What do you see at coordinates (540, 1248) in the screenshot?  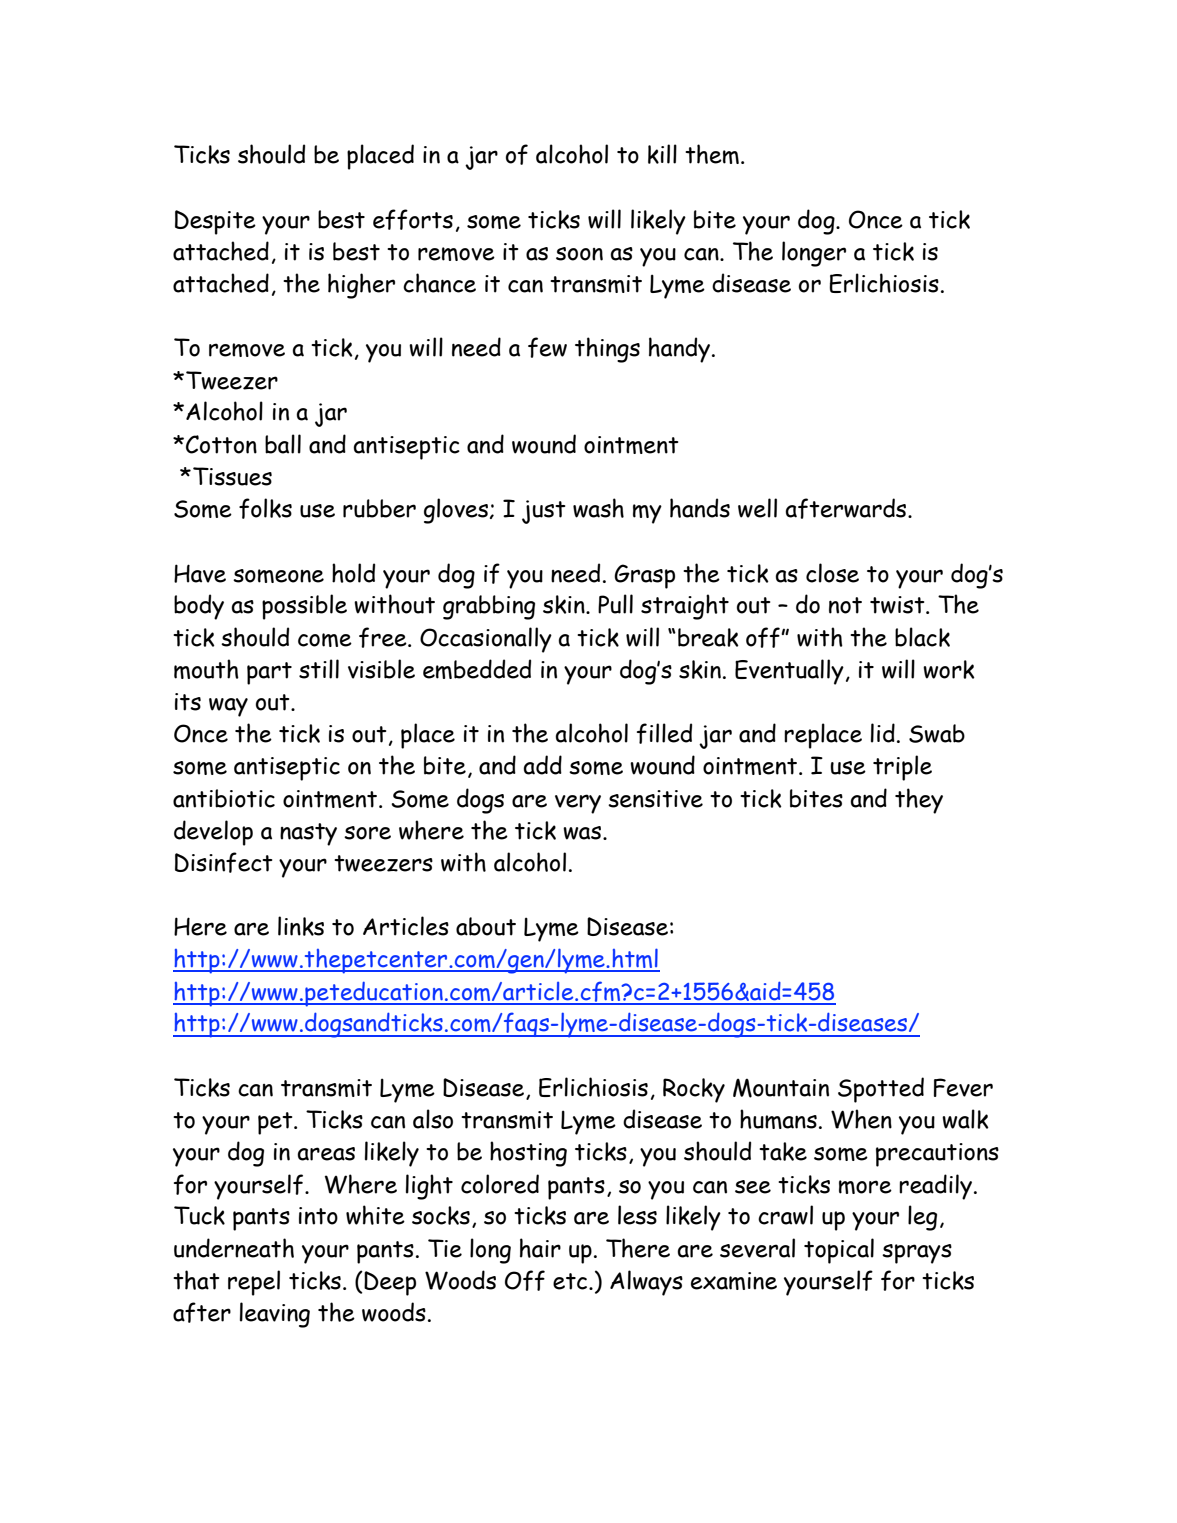 I see `hair` at bounding box center [540, 1248].
